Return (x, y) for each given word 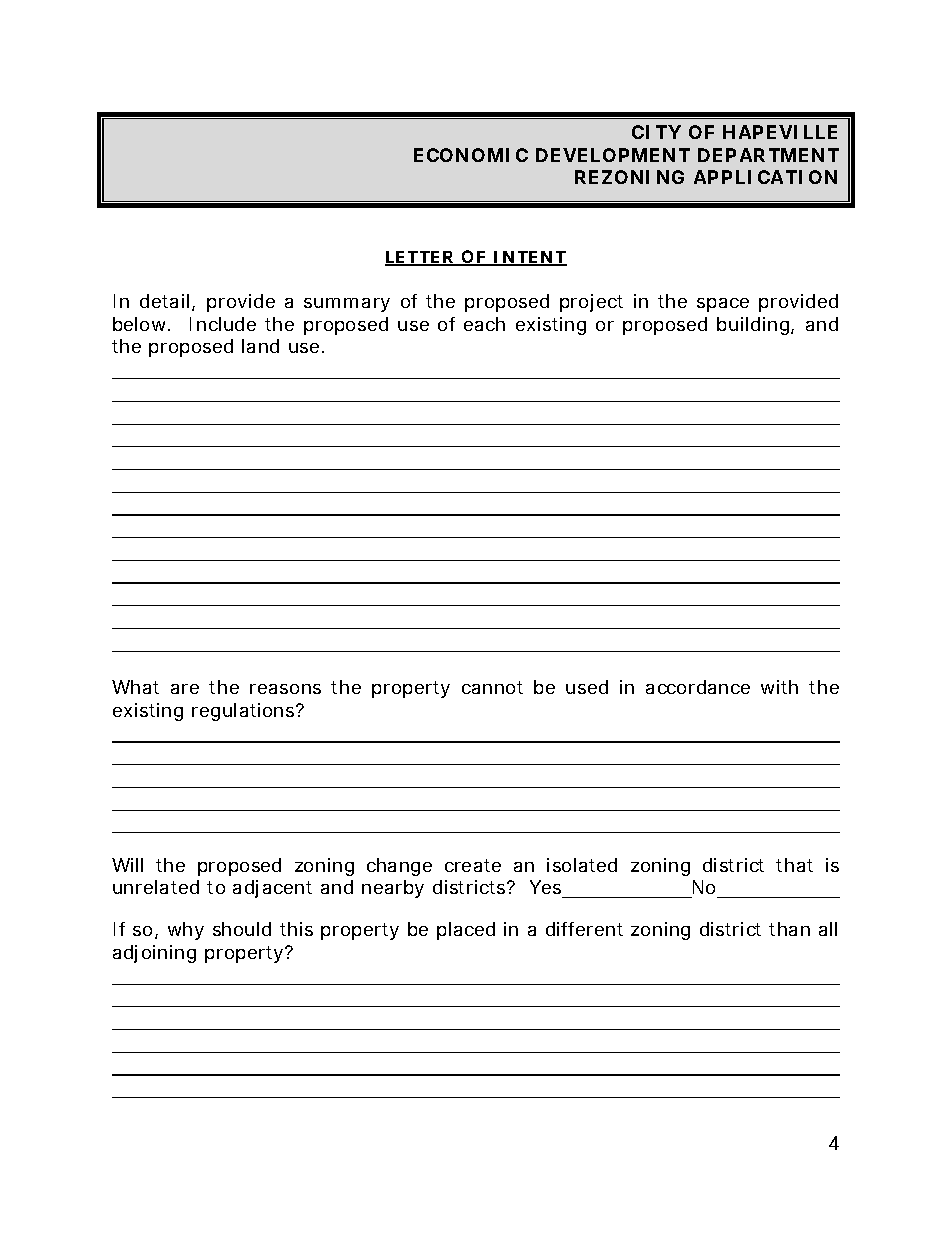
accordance (698, 687)
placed (466, 931)
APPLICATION (765, 177)
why (186, 931)
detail (164, 301)
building (753, 326)
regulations (245, 712)
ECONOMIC (471, 155)
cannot (492, 687)
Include (223, 324)
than (789, 929)
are (185, 689)
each (484, 324)
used (587, 687)
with (779, 687)
